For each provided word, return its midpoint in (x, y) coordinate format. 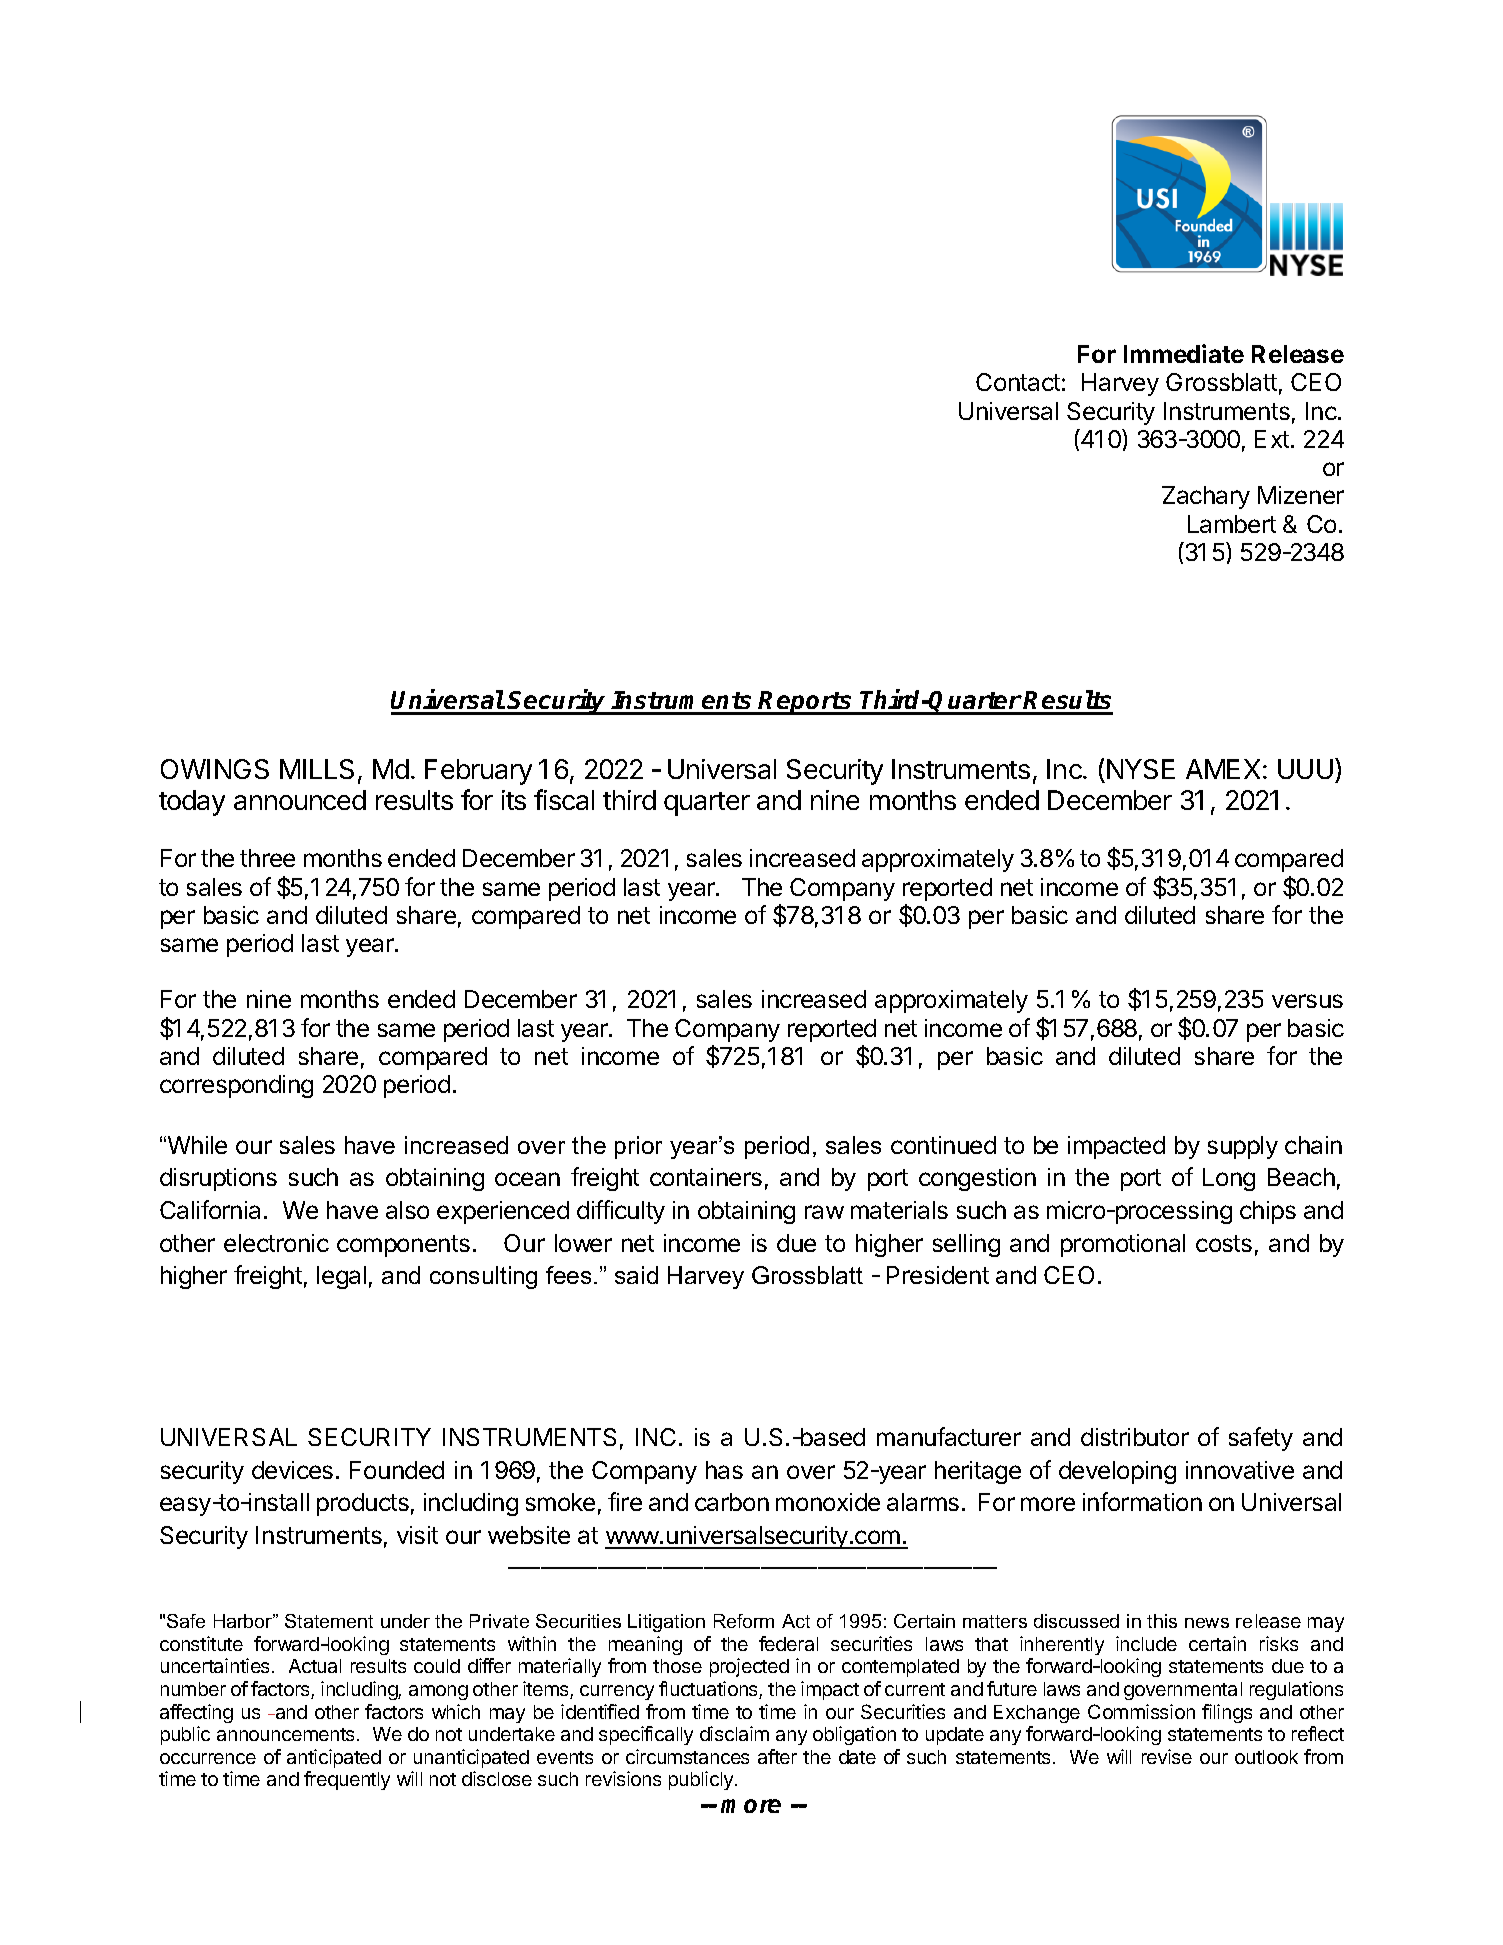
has (724, 1470)
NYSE (1141, 769)
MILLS (317, 769)
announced (300, 800)
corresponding (236, 1086)
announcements (285, 1734)
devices (292, 1470)
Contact (1018, 382)
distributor (1135, 1437)
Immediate (1184, 353)
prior (638, 1147)
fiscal (564, 799)
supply (1243, 1147)
